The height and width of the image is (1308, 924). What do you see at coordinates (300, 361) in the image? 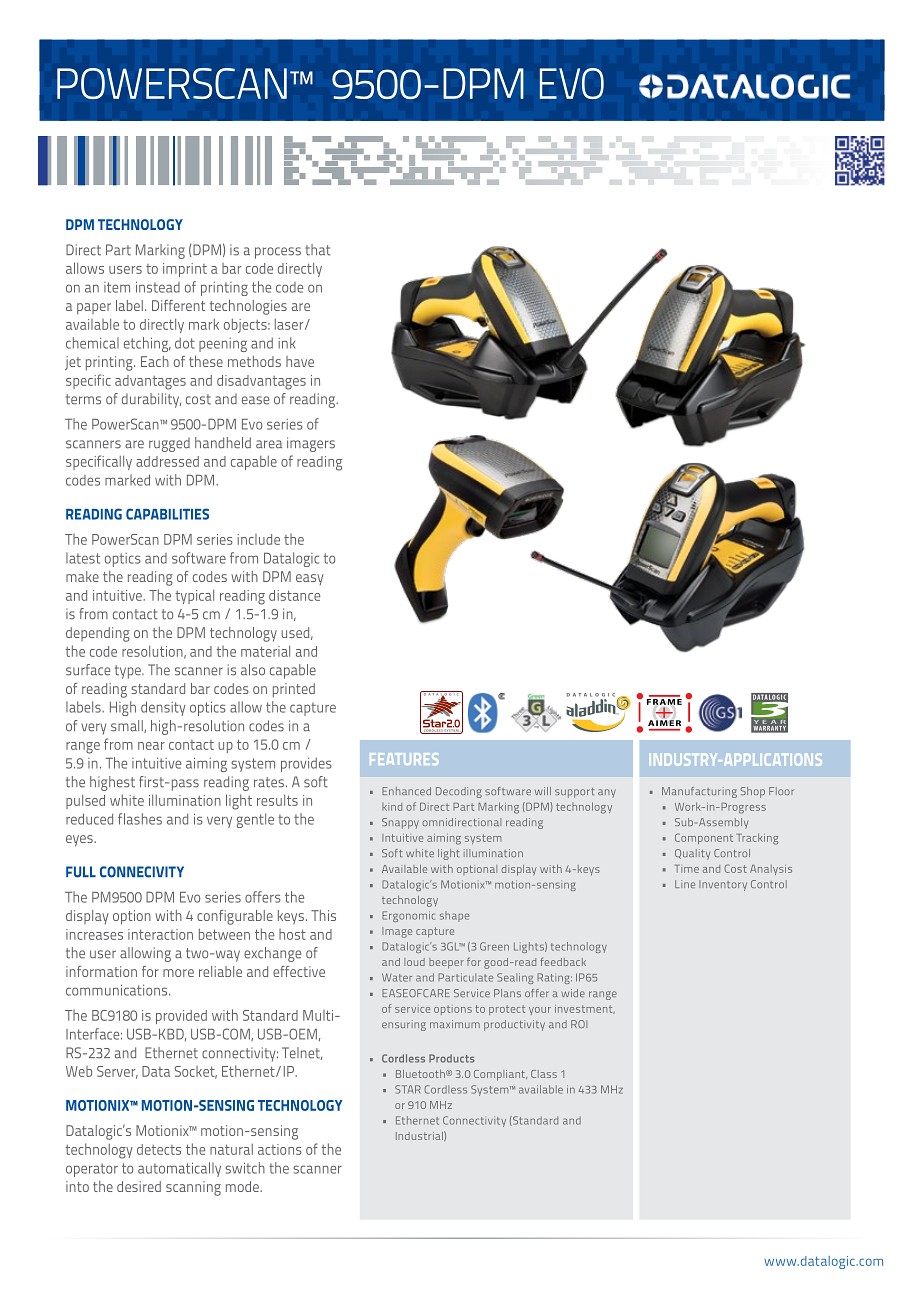
I see `have` at bounding box center [300, 361].
